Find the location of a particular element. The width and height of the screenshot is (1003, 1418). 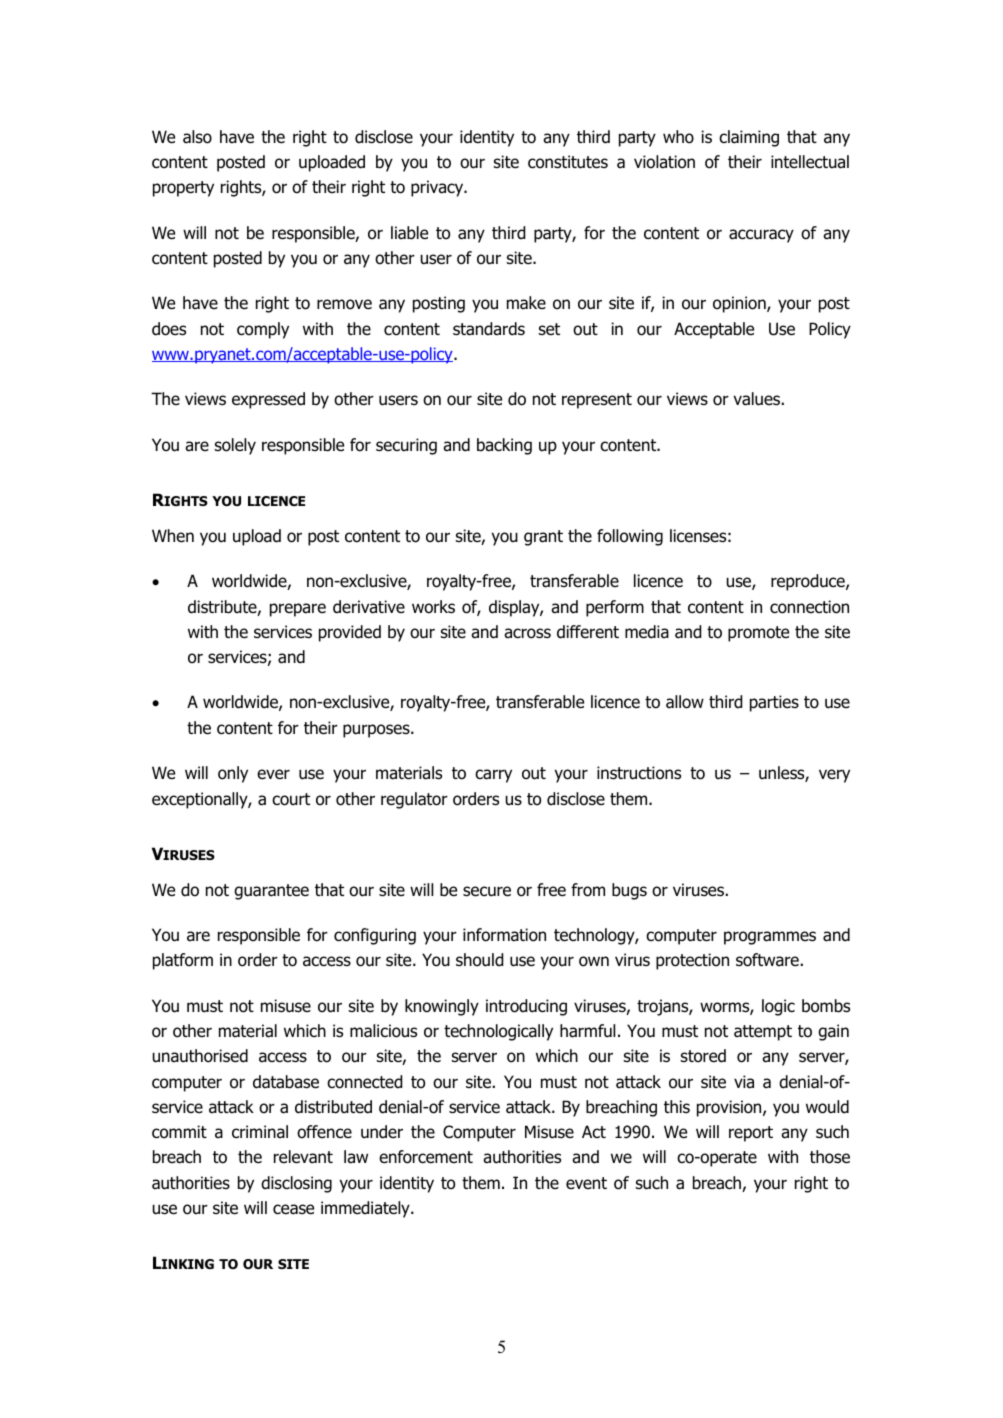

claiming is located at coordinates (749, 138).
